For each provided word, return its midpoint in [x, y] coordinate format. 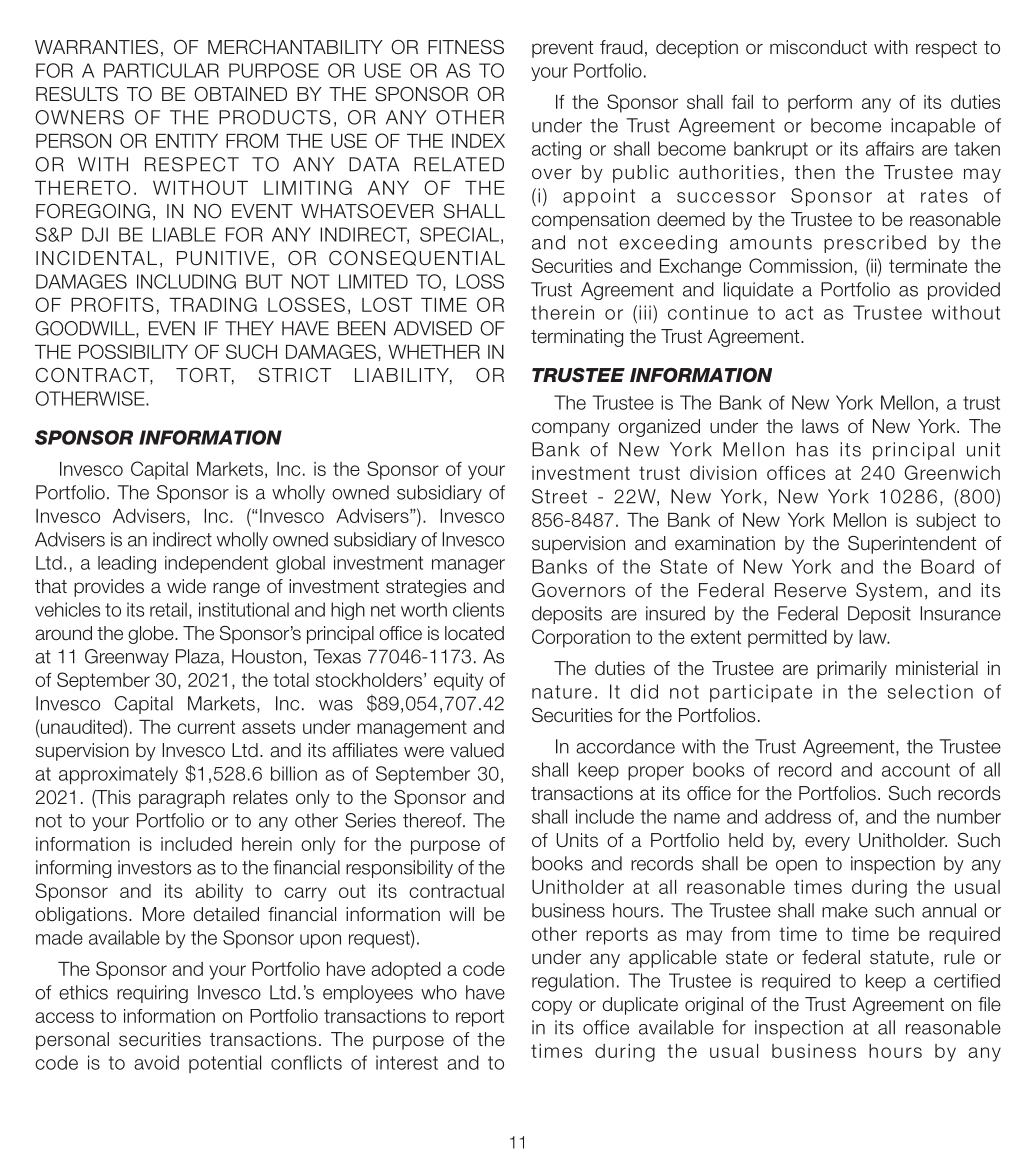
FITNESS [466, 47]
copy [552, 1007]
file [989, 1004]
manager [468, 566]
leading [127, 565]
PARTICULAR [161, 70]
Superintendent [912, 545]
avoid [156, 1062]
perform [820, 104]
